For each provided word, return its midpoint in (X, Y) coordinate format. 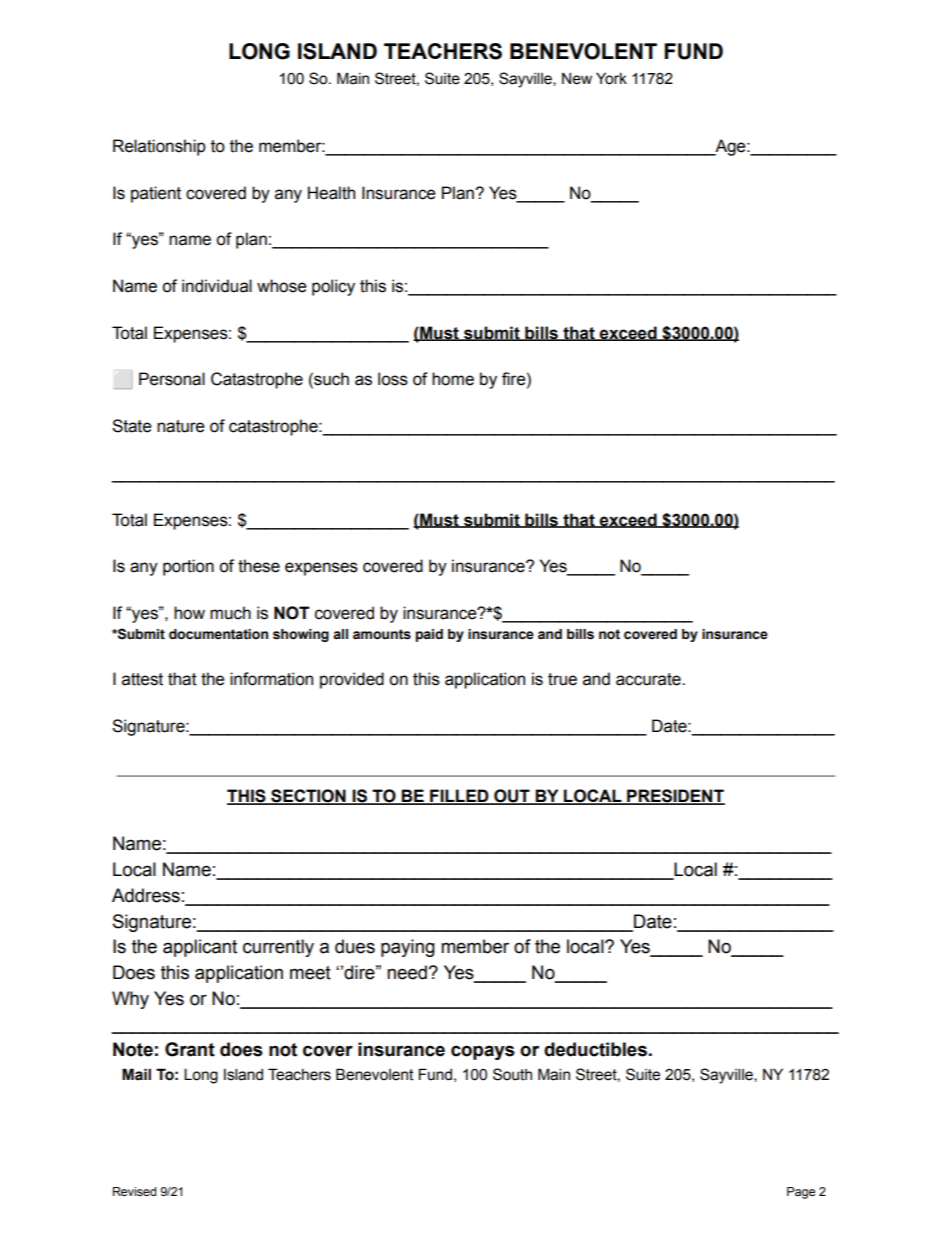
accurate (649, 679)
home (453, 379)
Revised (134, 1191)
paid (429, 635)
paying (408, 948)
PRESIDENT (675, 797)
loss (393, 379)
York (611, 78)
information (271, 679)
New (577, 79)
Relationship (159, 147)
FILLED (459, 797)
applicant (200, 948)
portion (188, 567)
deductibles (595, 1049)
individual (217, 286)
